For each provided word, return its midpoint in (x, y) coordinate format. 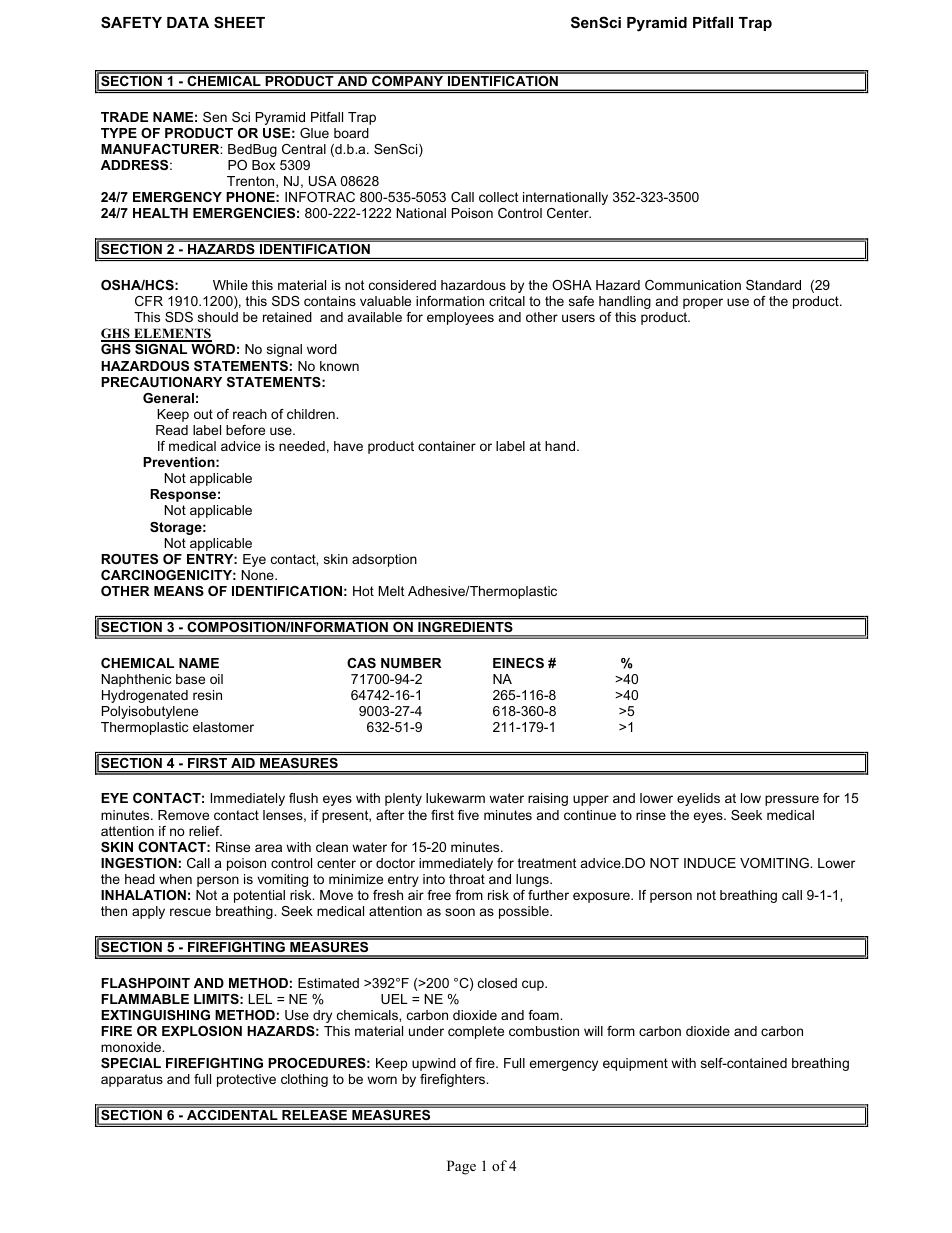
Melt (391, 591)
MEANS (179, 591)
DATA (188, 22)
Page (461, 1167)
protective (246, 1080)
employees (460, 318)
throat (467, 879)
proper (703, 303)
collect (499, 197)
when (175, 879)
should (218, 317)
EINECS (518, 663)
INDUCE (710, 863)
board (351, 133)
